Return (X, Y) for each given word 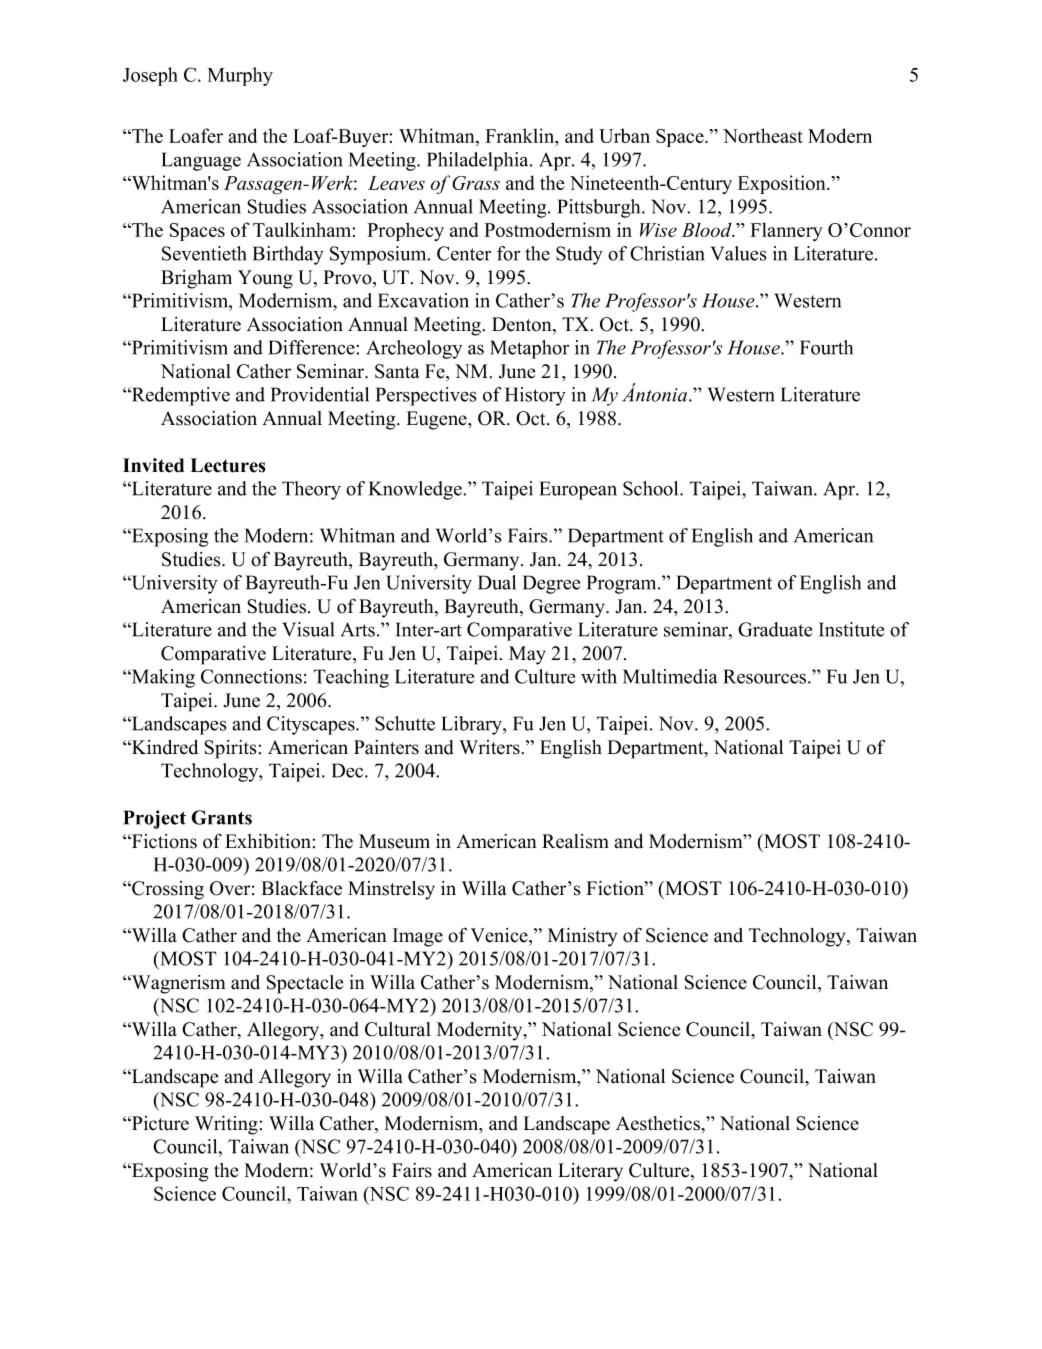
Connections (251, 676)
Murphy (240, 76)
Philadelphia (479, 161)
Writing (226, 1125)
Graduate (775, 629)
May (527, 655)
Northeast (763, 135)
